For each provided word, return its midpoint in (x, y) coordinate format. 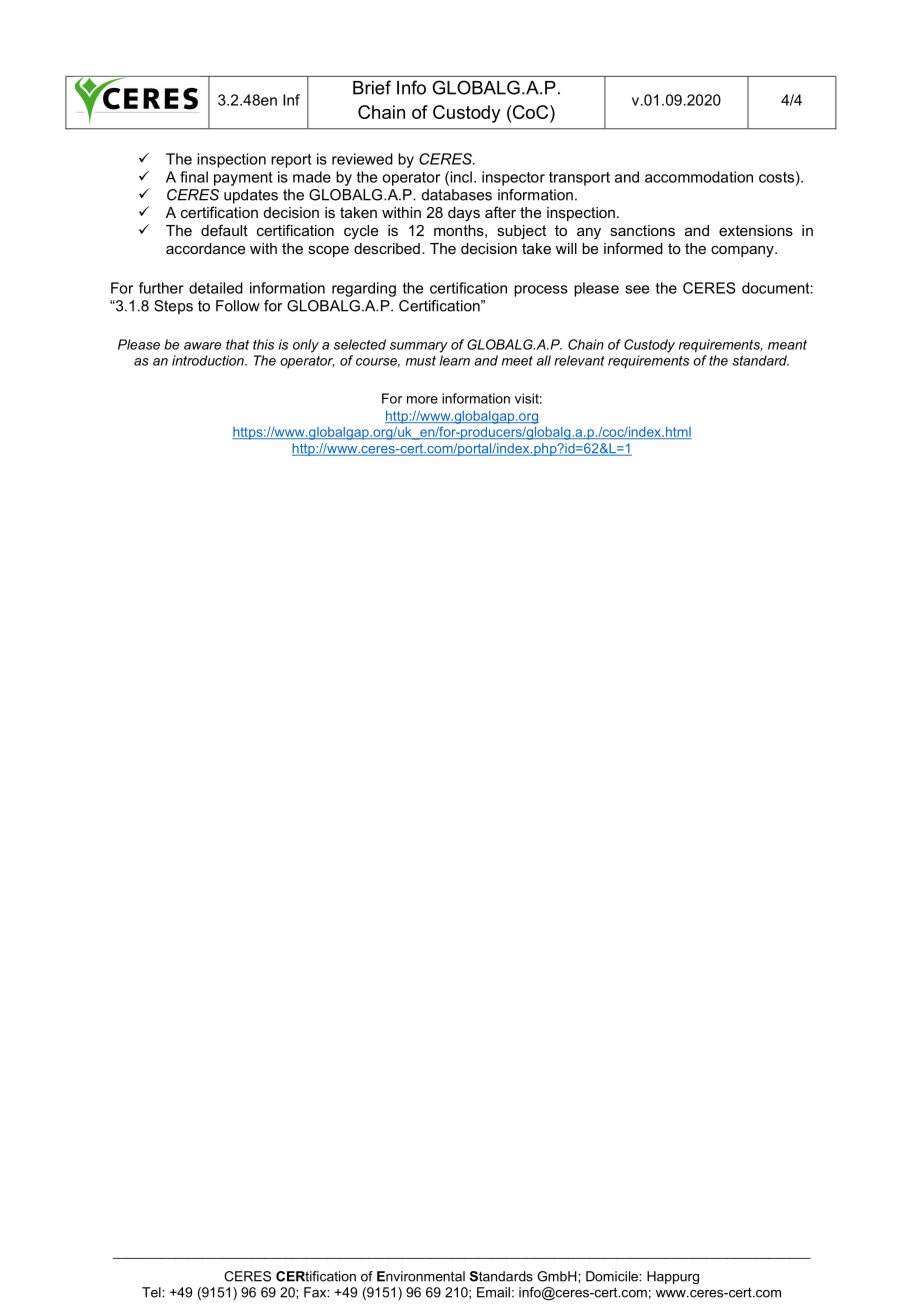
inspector (513, 178)
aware (202, 346)
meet (517, 361)
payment (243, 179)
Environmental (421, 1276)
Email (493, 1292)
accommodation (699, 177)
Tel (152, 1292)
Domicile (613, 1276)
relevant (579, 360)
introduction (209, 360)
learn (455, 360)
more (422, 400)
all (544, 360)
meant (787, 345)
